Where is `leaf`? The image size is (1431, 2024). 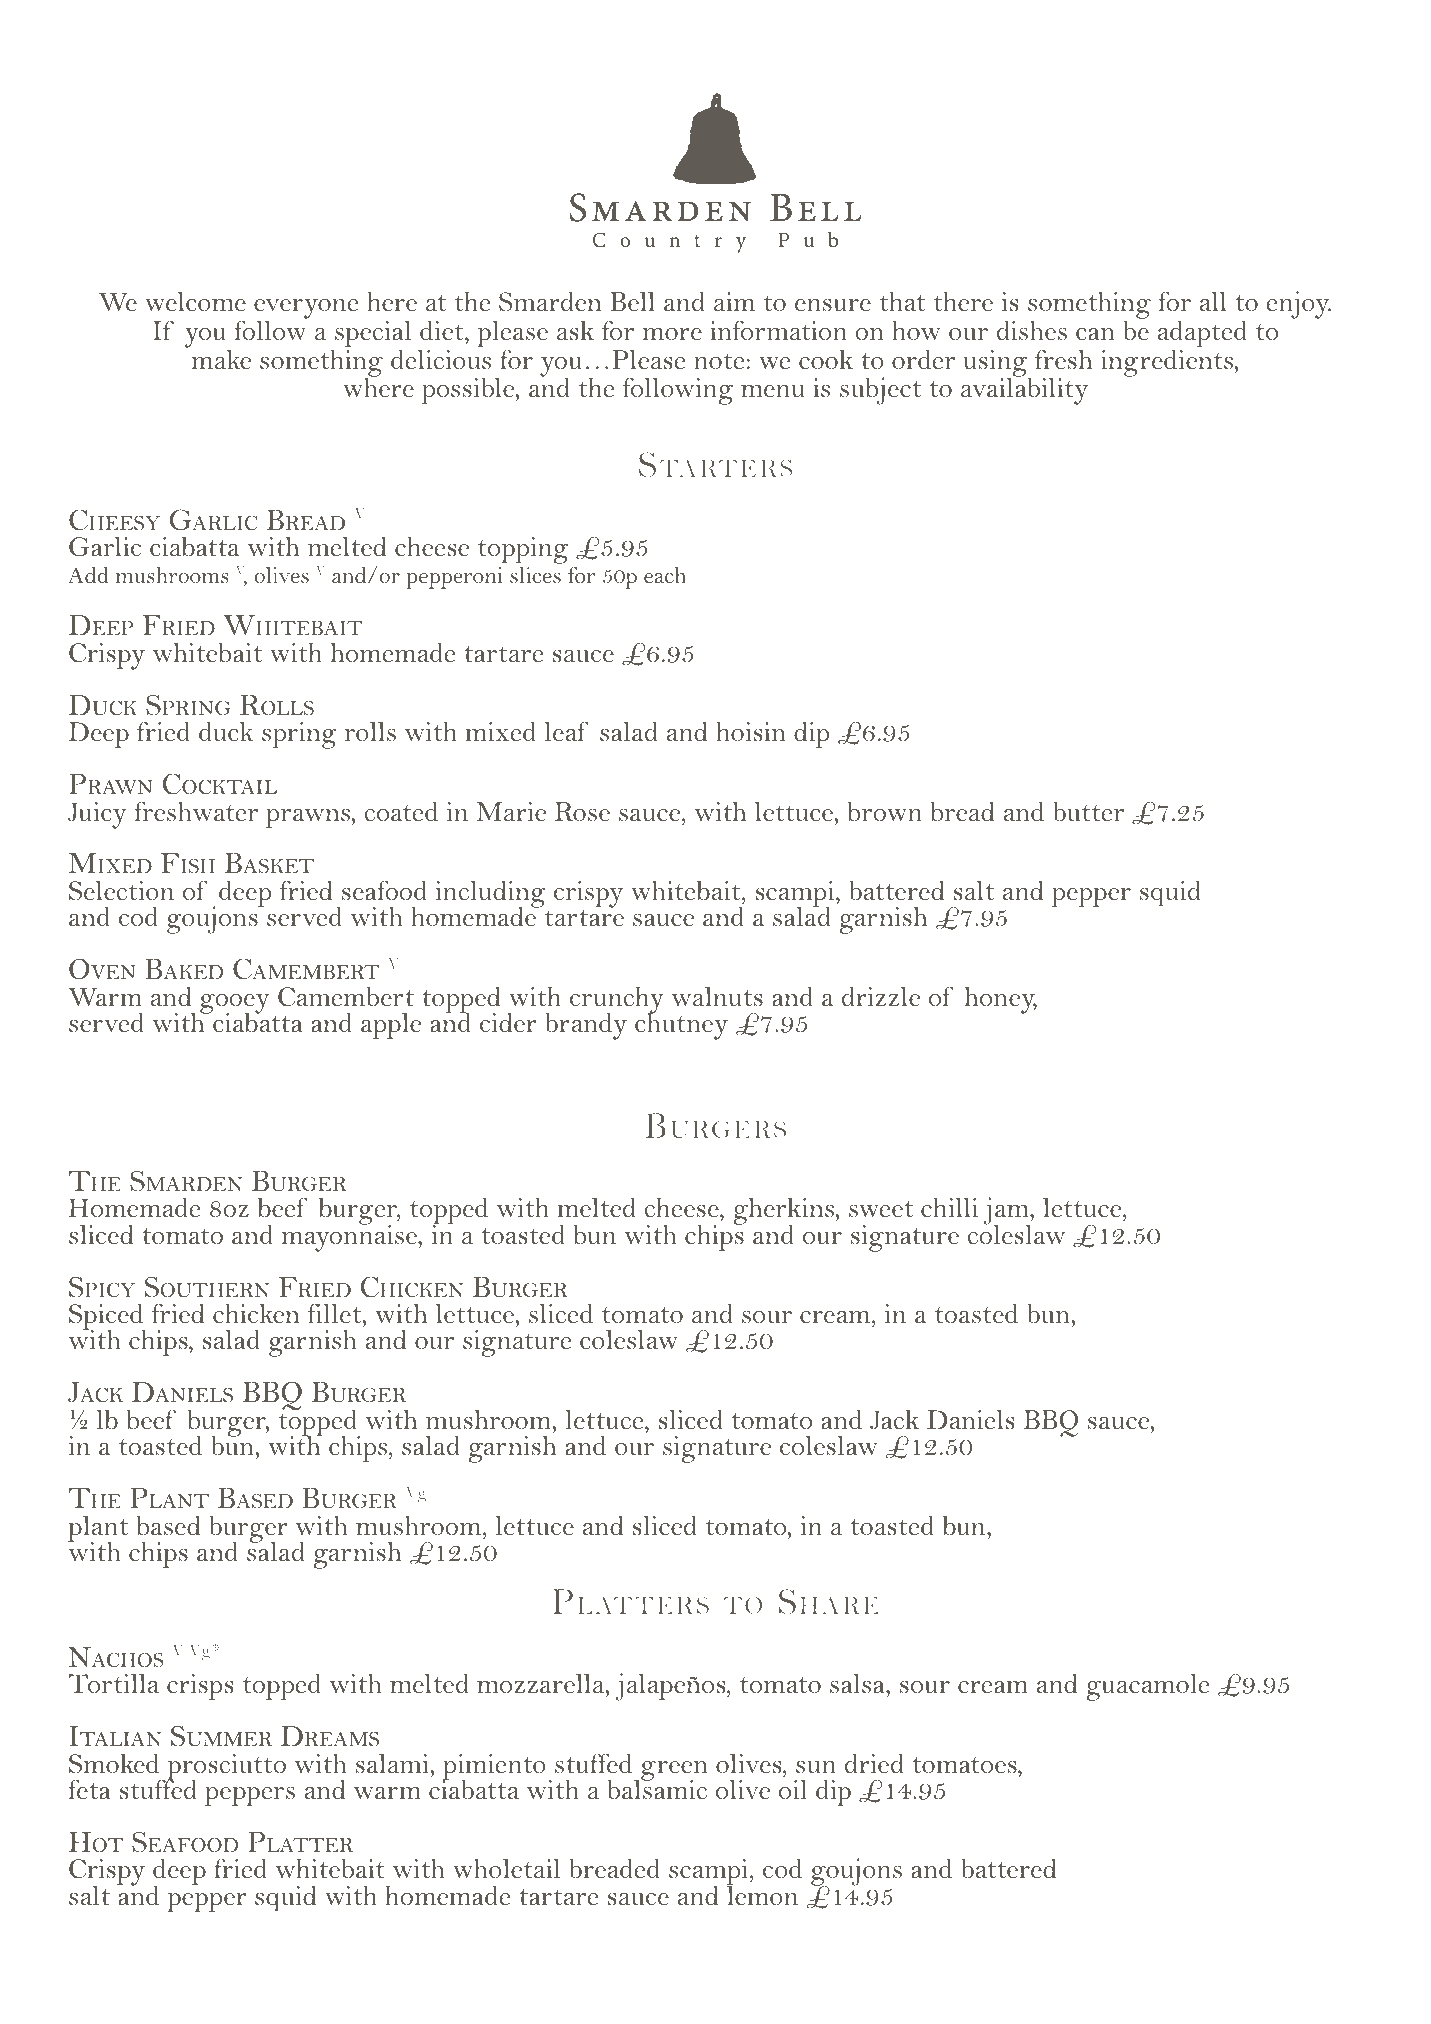 leaf is located at coordinates (566, 732).
